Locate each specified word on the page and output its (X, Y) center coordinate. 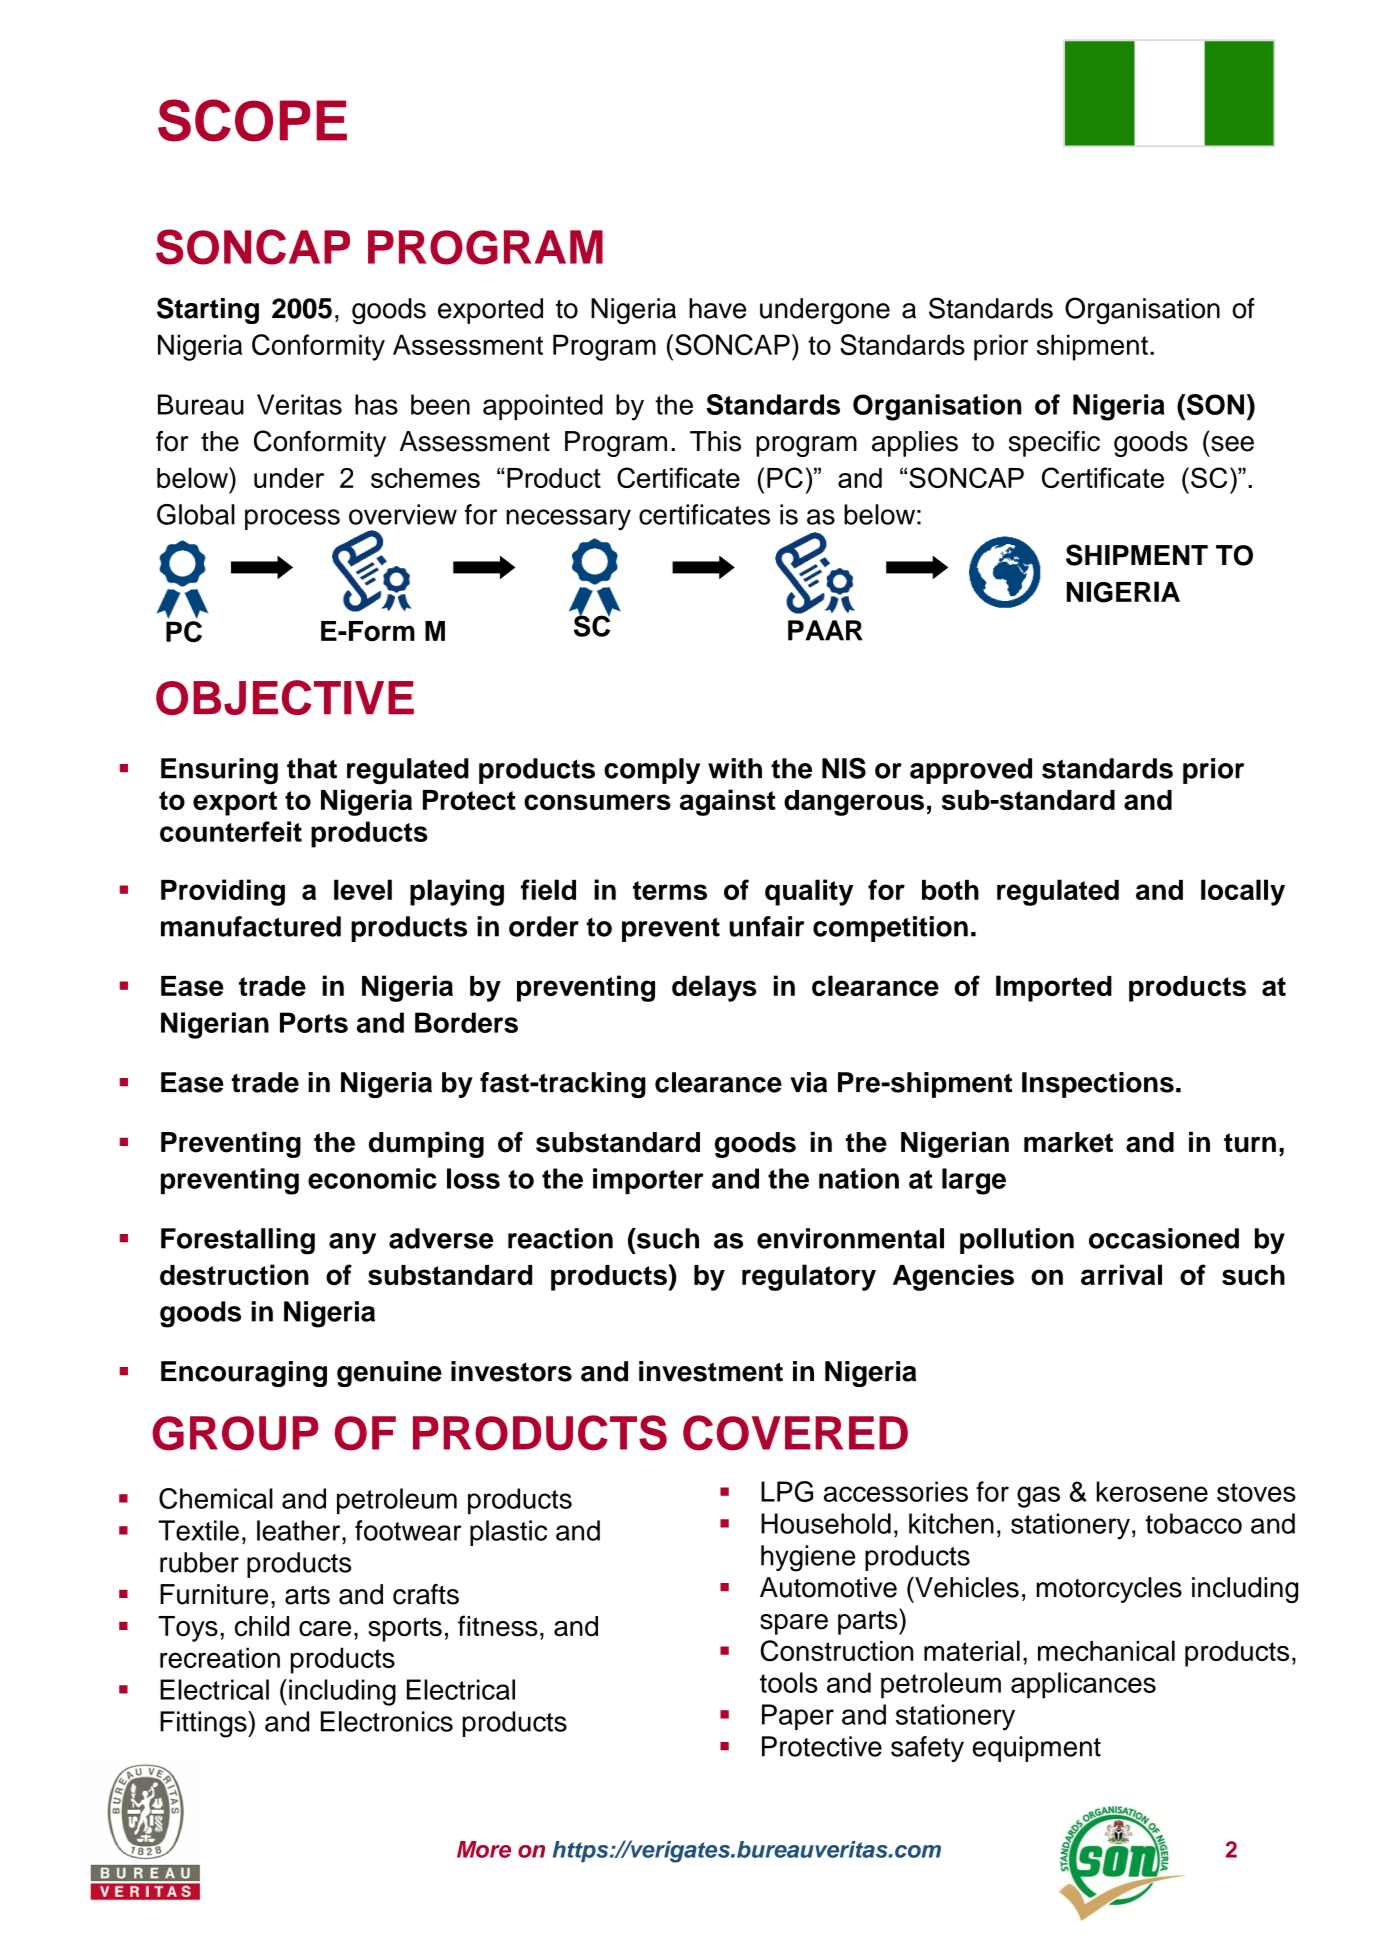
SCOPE (252, 120)
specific (1054, 444)
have (717, 308)
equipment (1037, 1749)
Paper (798, 1717)
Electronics (387, 1721)
